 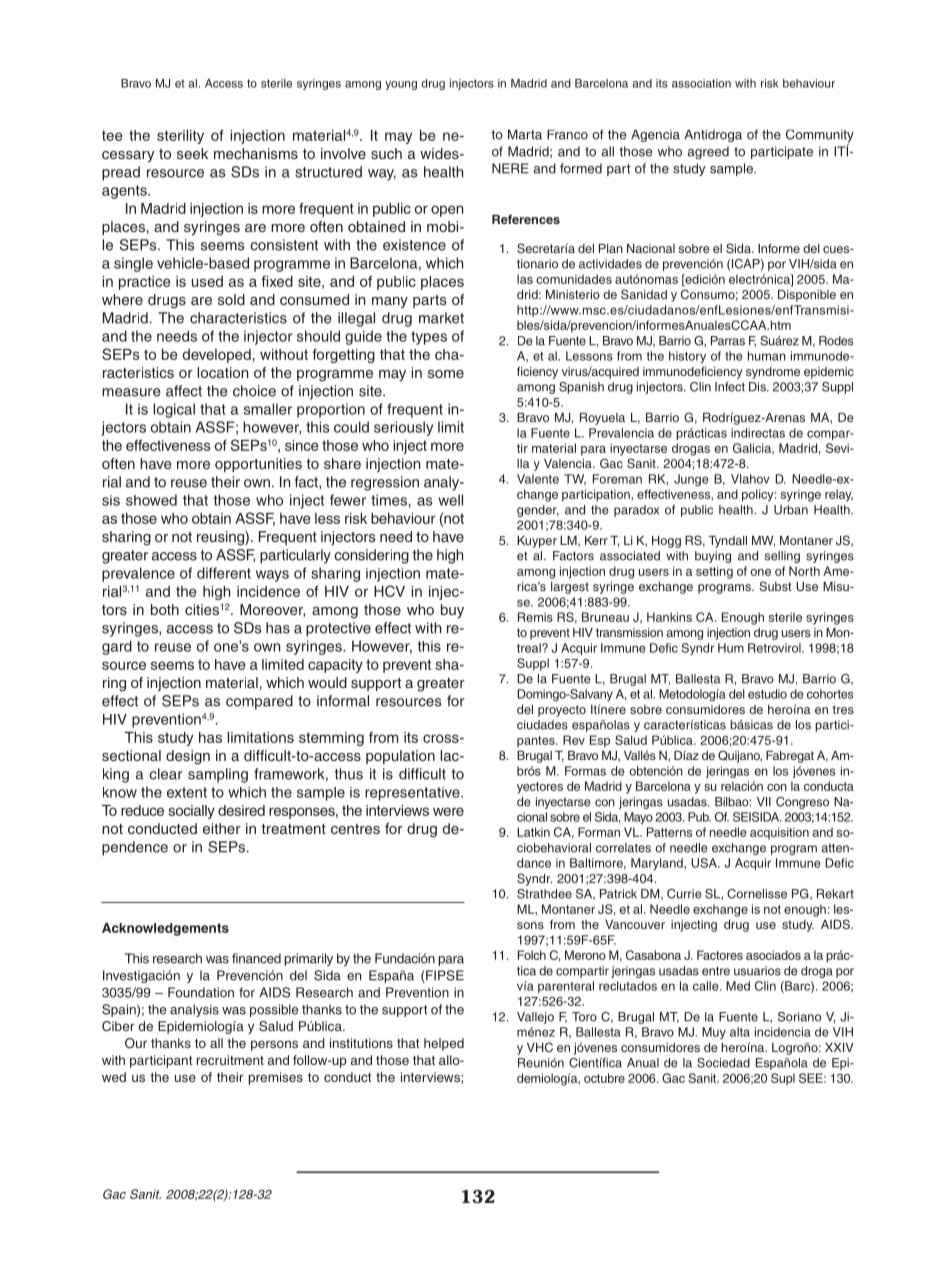 I want to click on Marta, so click(x=525, y=135).
